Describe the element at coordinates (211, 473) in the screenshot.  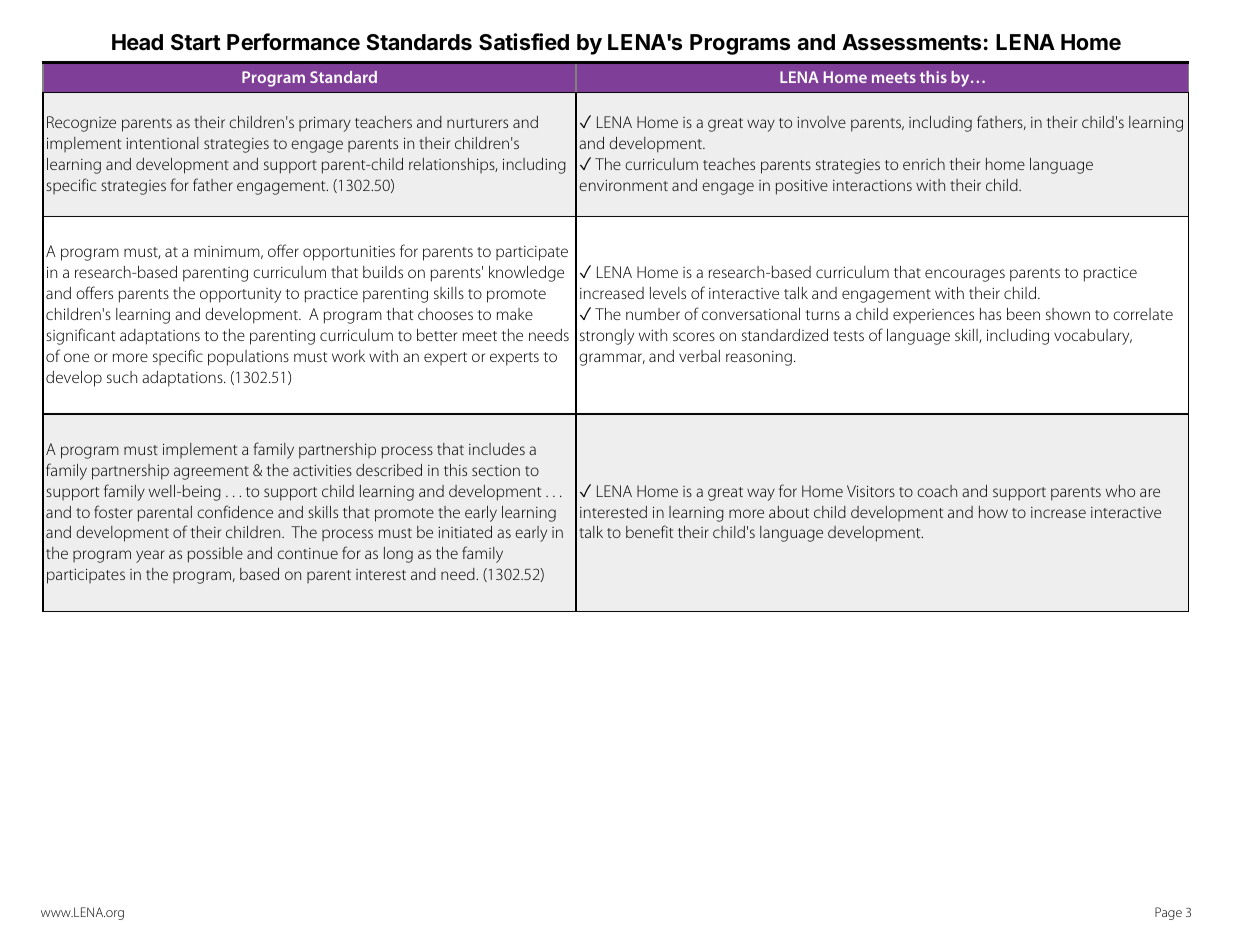
I see `agreement` at that location.
